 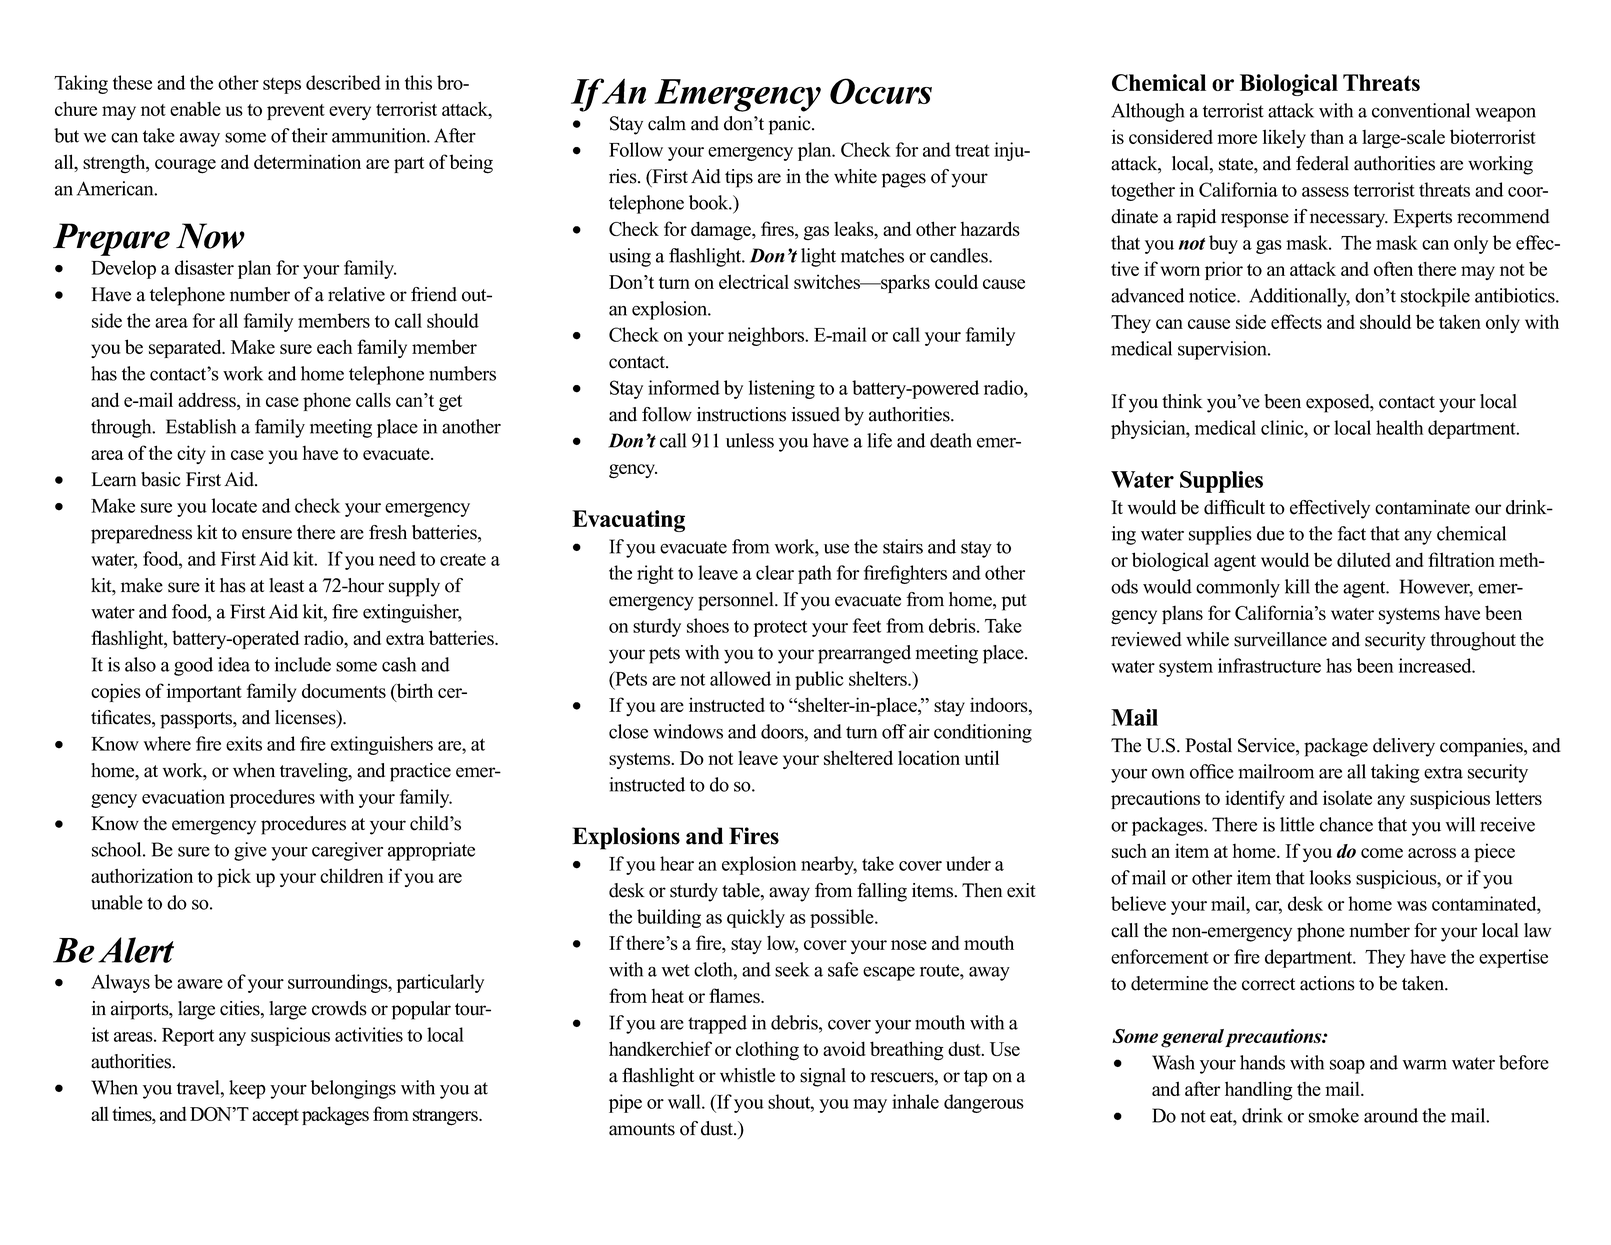 What do you see at coordinates (1421, 110) in the image?
I see `conventional` at bounding box center [1421, 110].
